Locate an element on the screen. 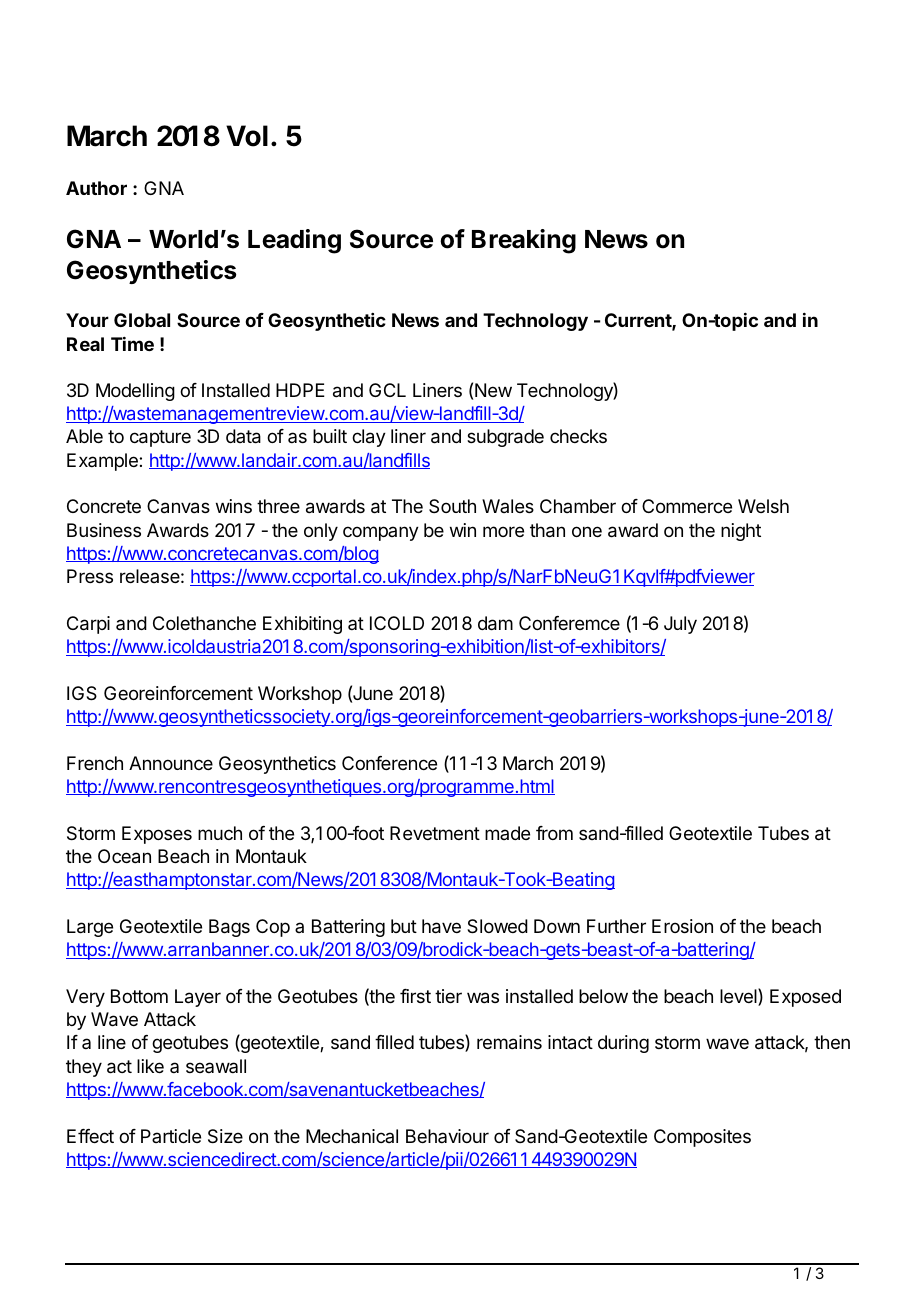 The width and height of the screenshot is (924, 1308). Modelling is located at coordinates (135, 392).
